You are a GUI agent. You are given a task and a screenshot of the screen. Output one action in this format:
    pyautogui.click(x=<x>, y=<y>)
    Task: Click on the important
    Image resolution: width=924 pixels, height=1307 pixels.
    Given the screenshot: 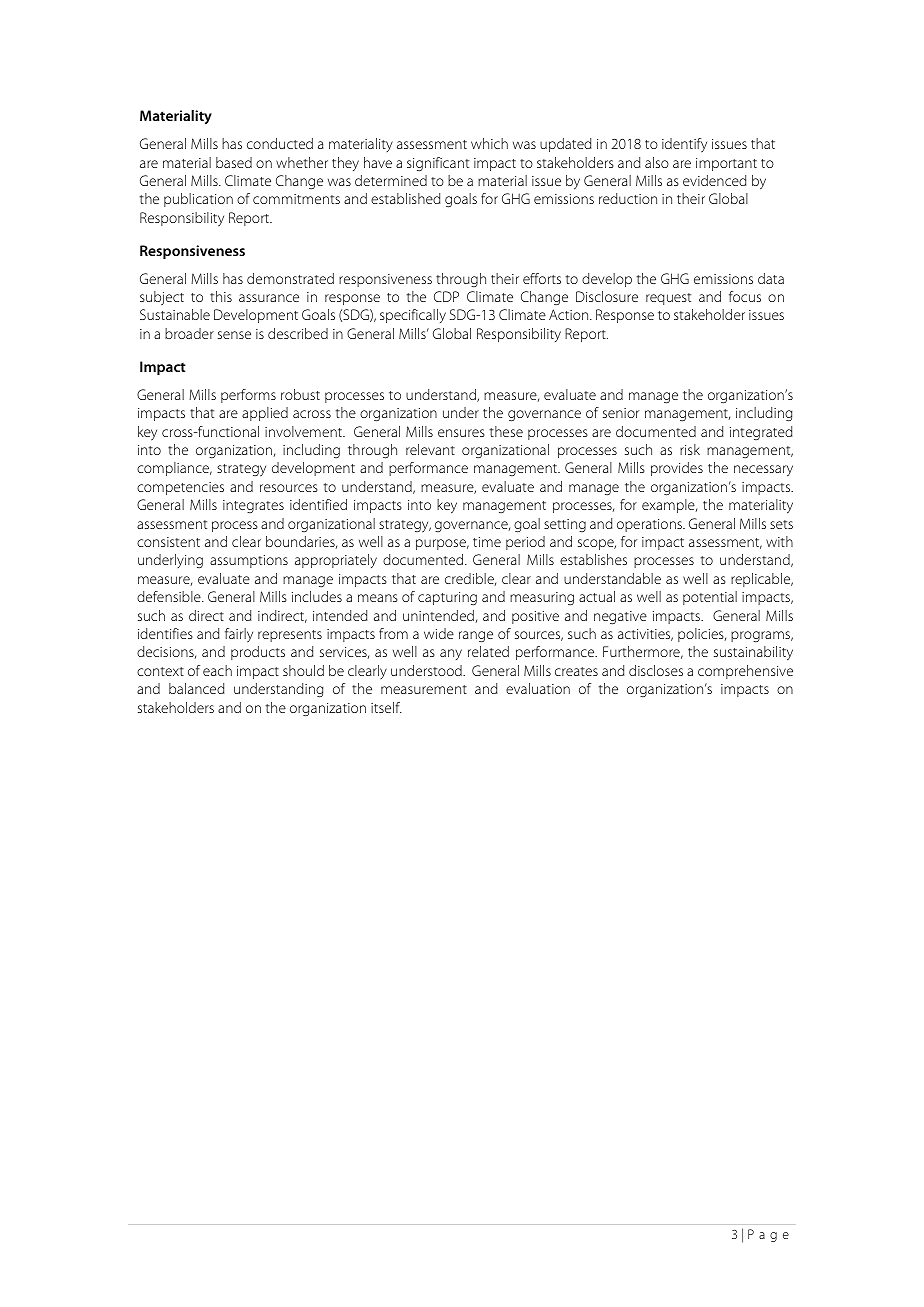 What is the action you would take?
    pyautogui.click(x=726, y=164)
